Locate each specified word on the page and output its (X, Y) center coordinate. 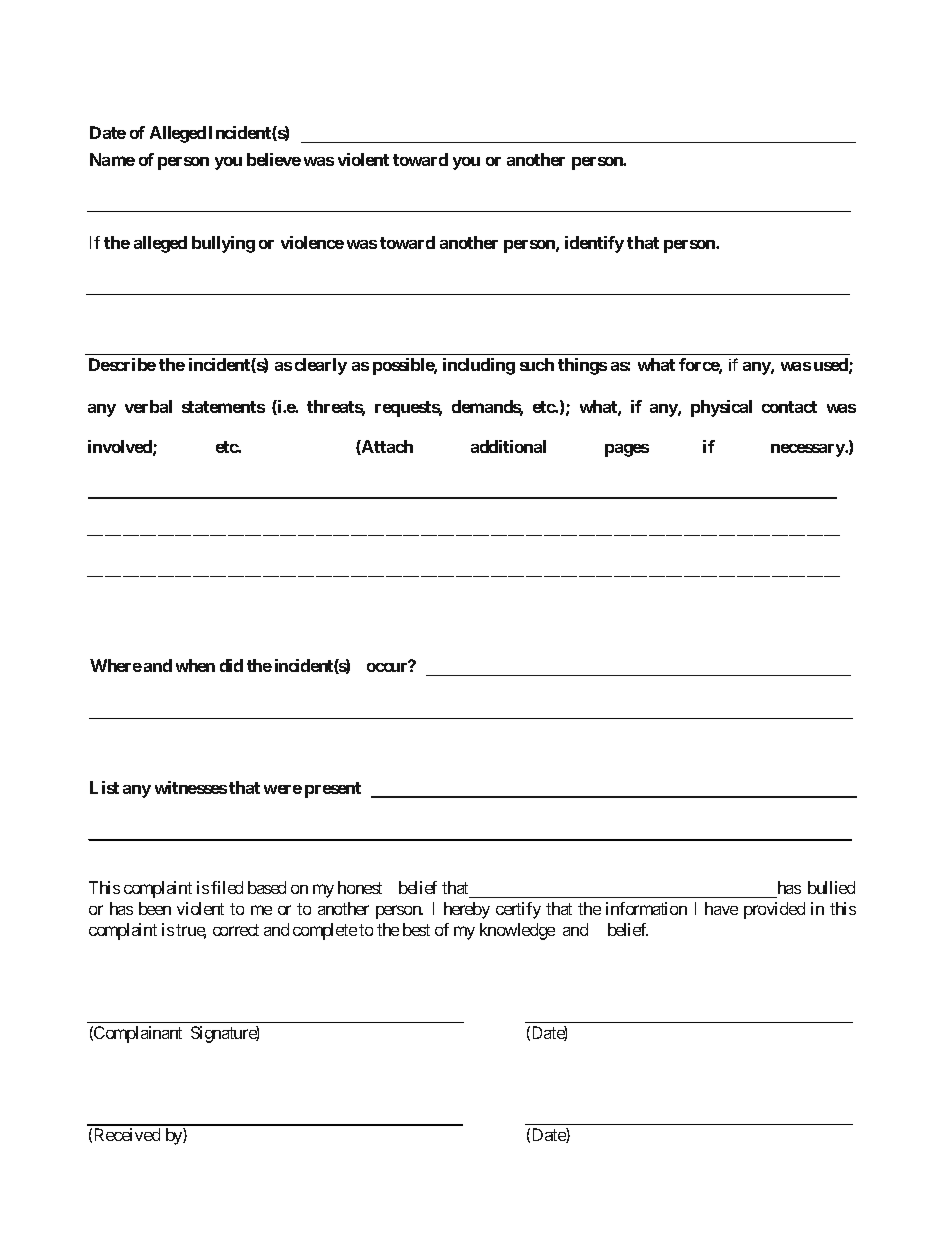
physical (721, 408)
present (333, 790)
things (582, 366)
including (479, 366)
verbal (148, 406)
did (231, 665)
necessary (808, 450)
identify (594, 244)
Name (112, 159)
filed (227, 887)
